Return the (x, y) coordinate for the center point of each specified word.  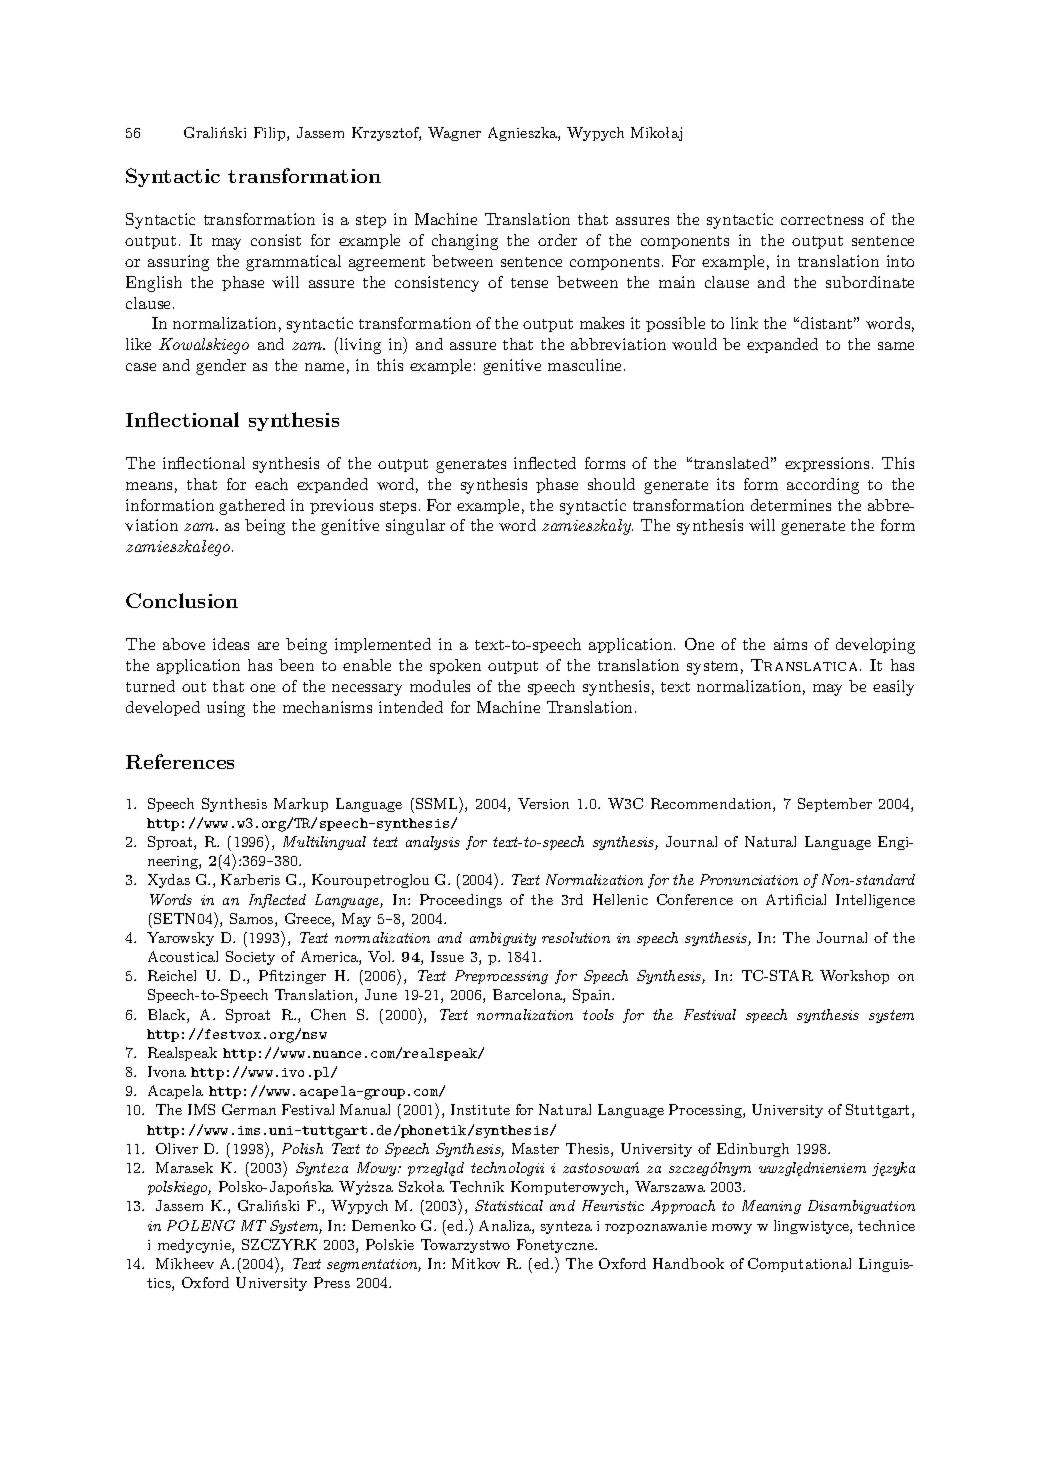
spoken (455, 666)
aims (790, 644)
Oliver (177, 1148)
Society (250, 958)
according (823, 486)
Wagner (454, 134)
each (271, 484)
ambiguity (503, 939)
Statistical (509, 1205)
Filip (271, 134)
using (226, 709)
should (611, 484)
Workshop (854, 977)
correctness (822, 220)
